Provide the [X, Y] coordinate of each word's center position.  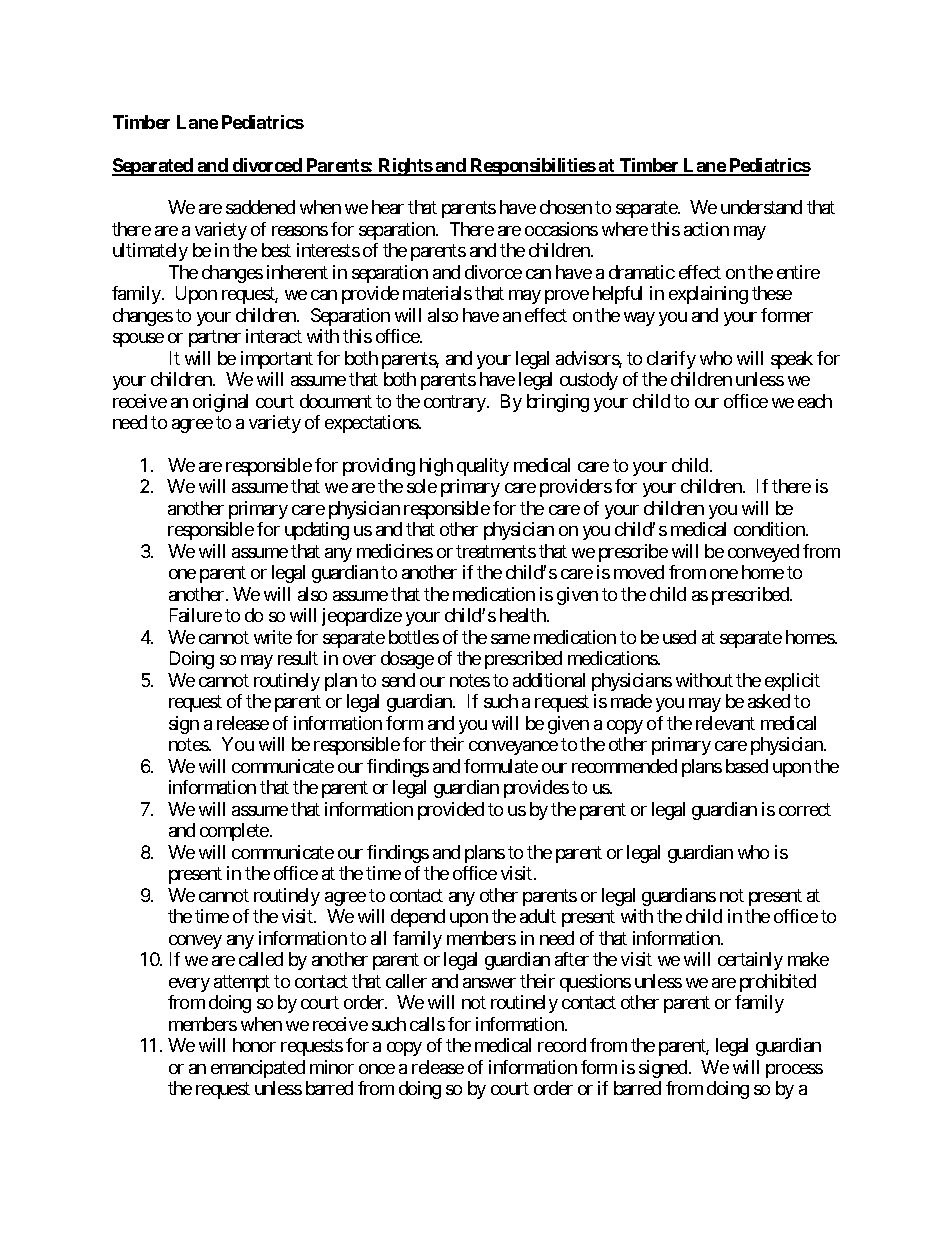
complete [234, 832]
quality [483, 467]
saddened [260, 207]
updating [317, 531]
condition [770, 529]
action [706, 229]
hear [388, 207]
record [562, 1045]
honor [254, 1045]
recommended [624, 766]
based [747, 766]
